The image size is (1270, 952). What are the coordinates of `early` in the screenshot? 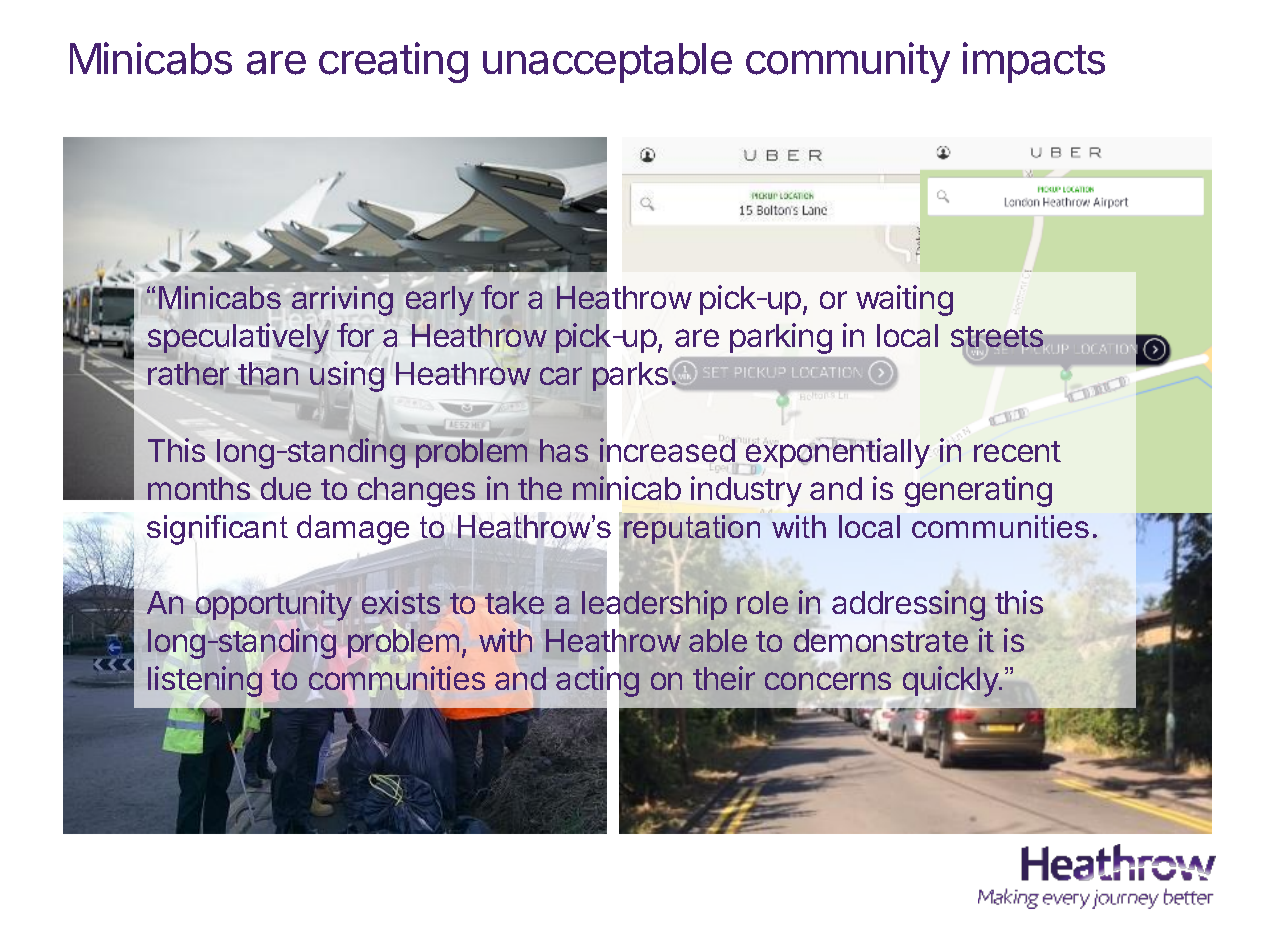 It's located at (440, 301).
